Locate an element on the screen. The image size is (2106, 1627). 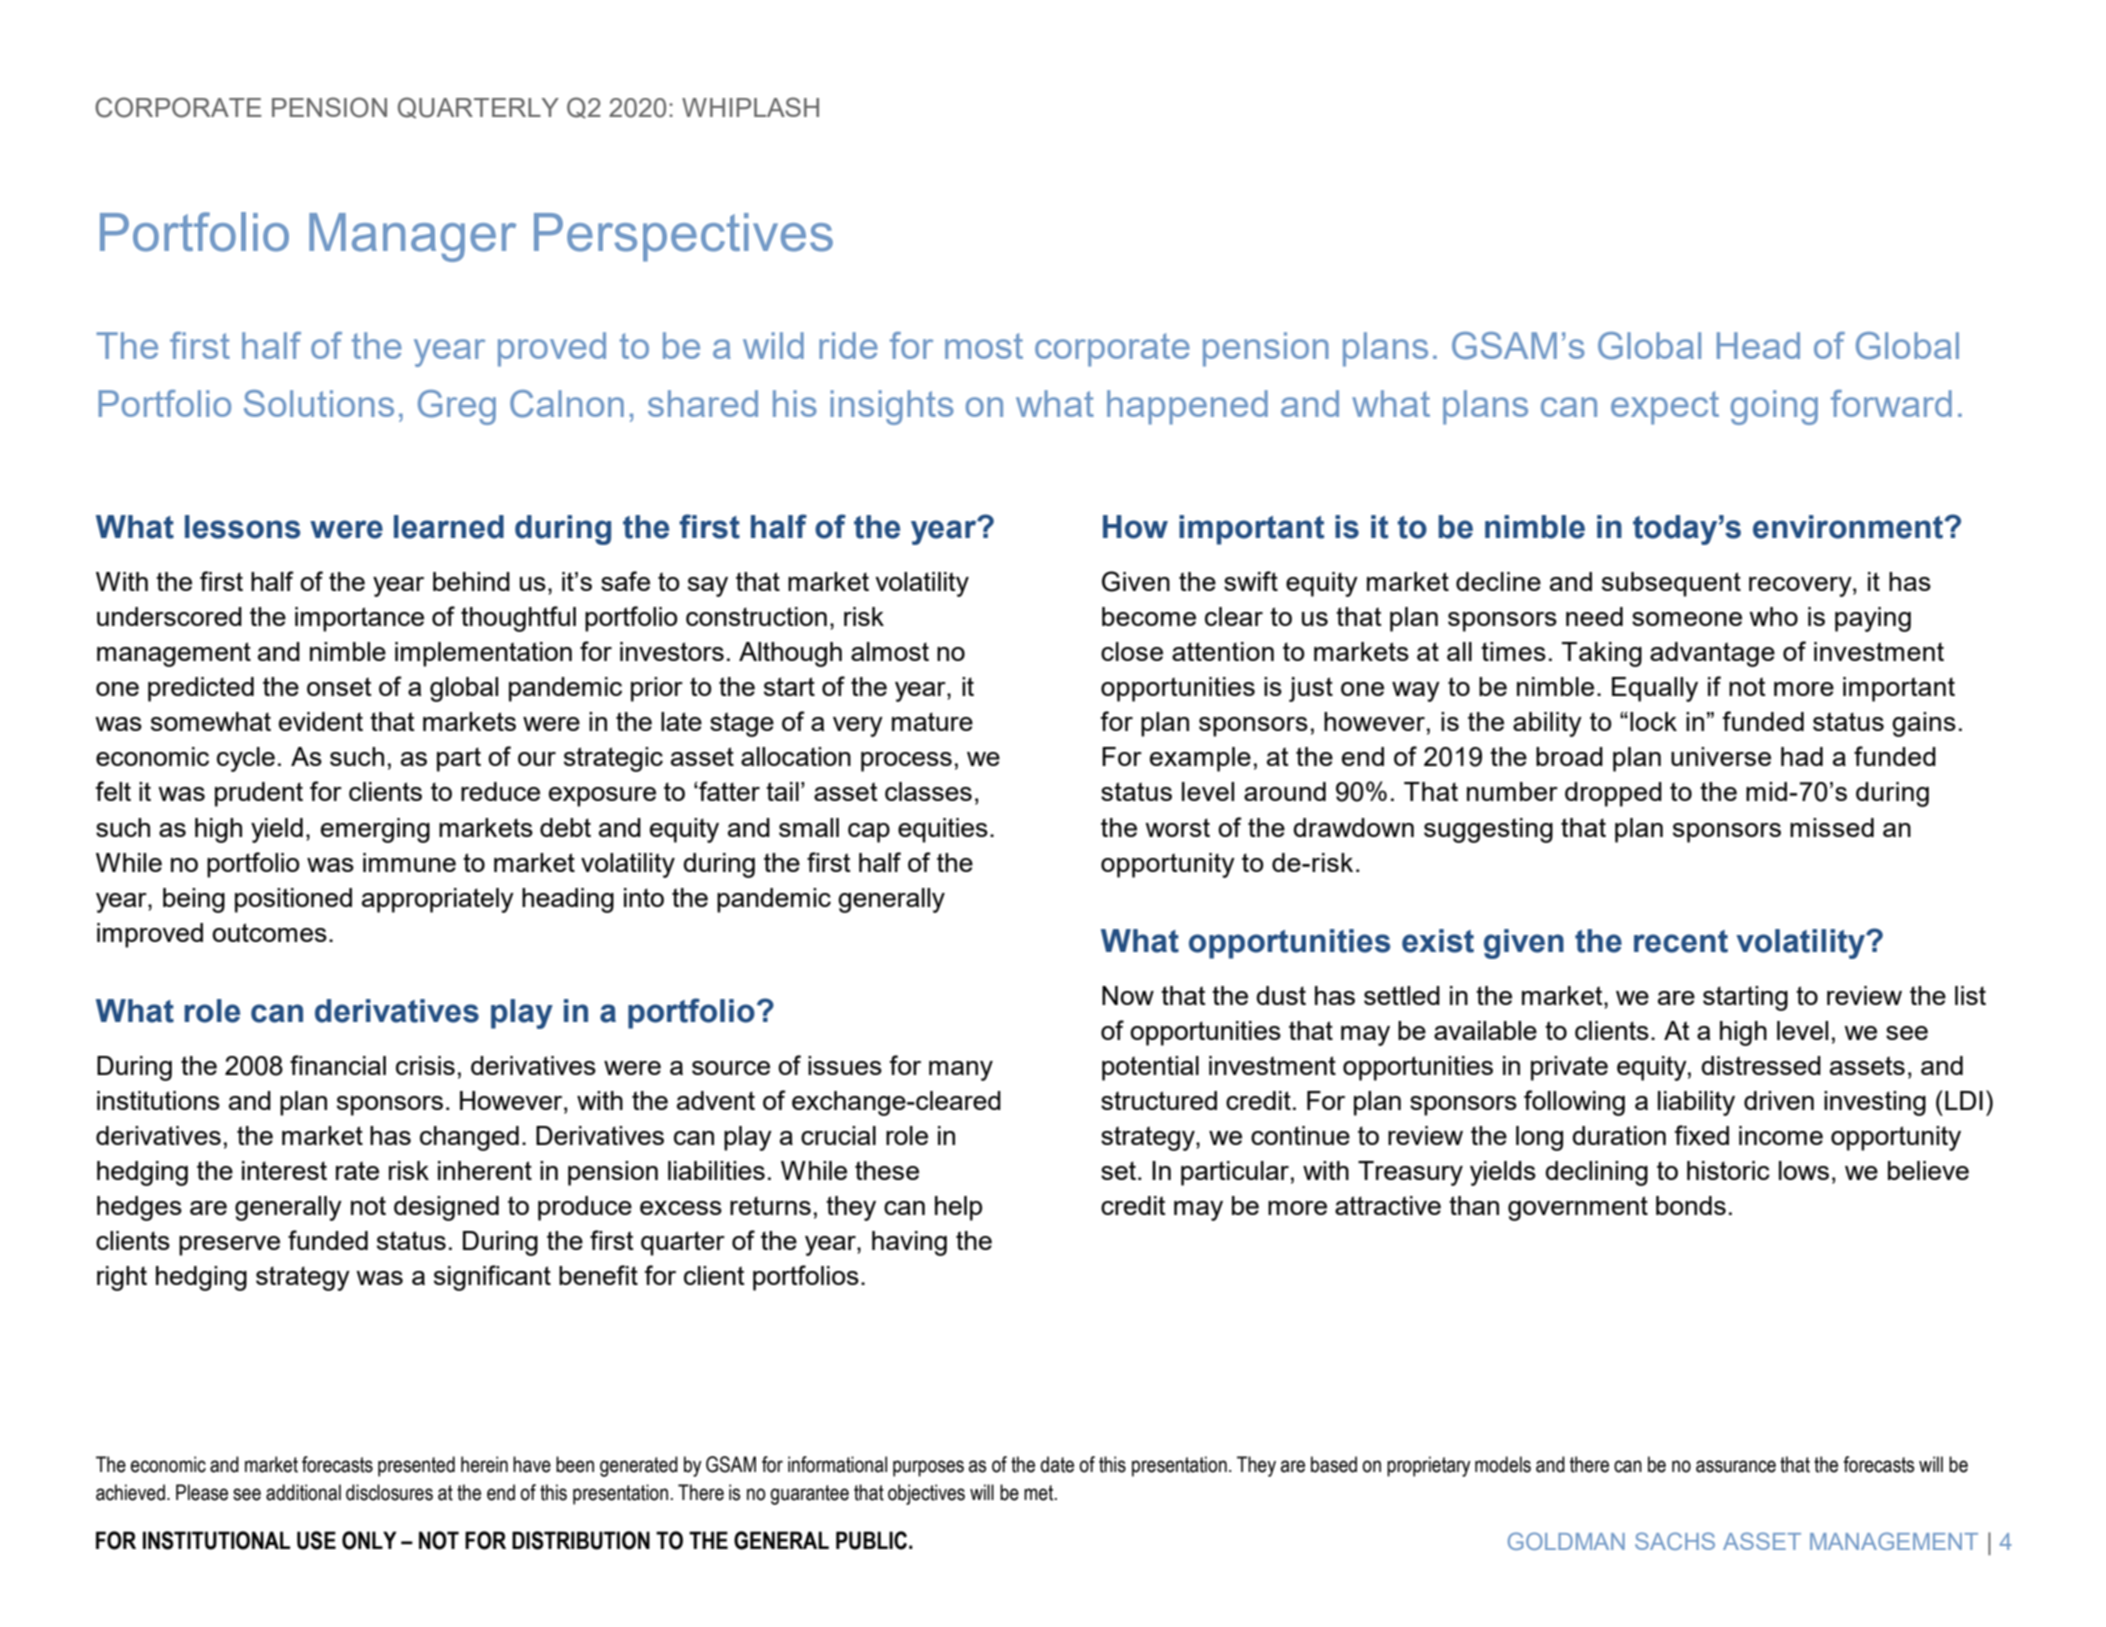
environment is located at coordinates (1849, 527).
